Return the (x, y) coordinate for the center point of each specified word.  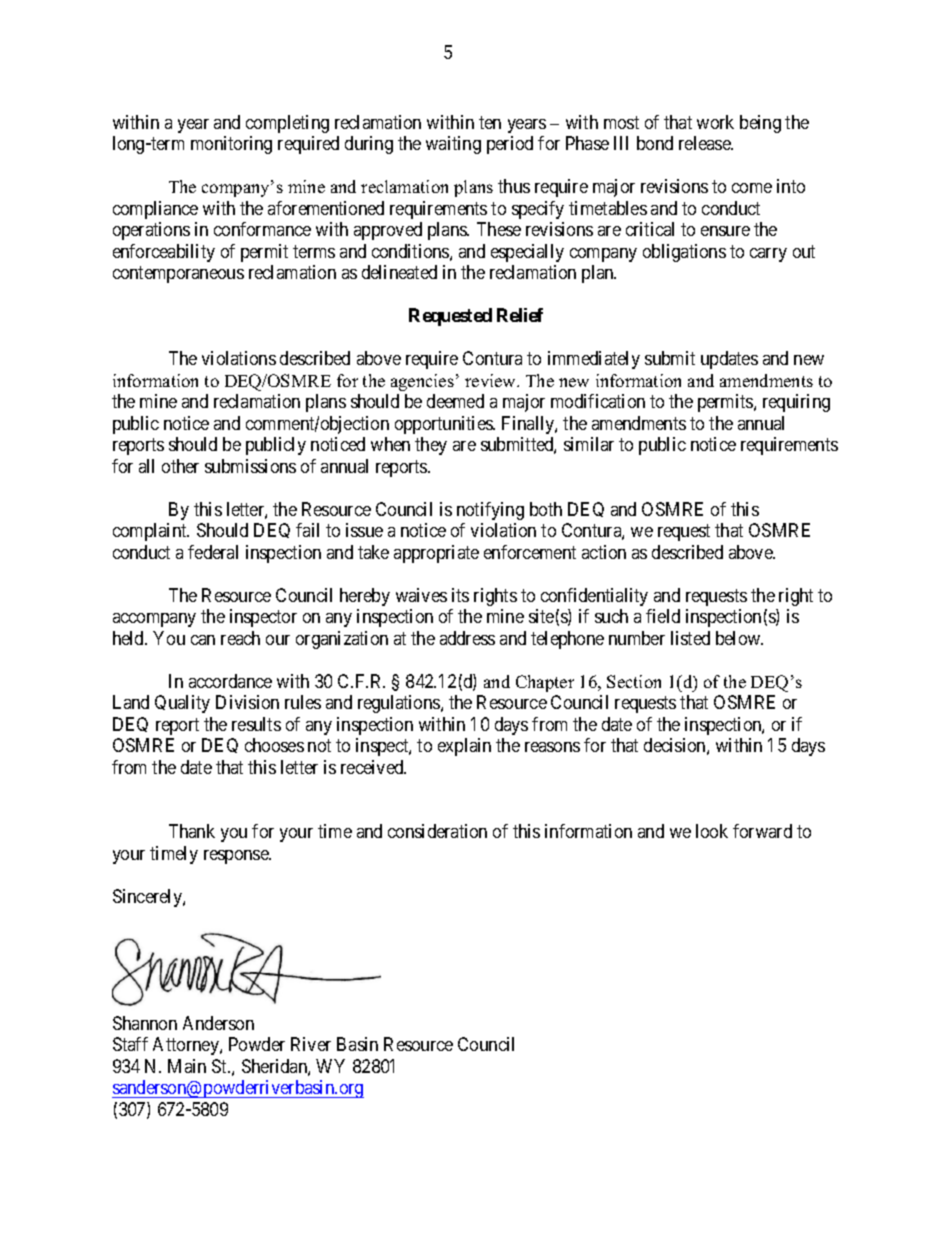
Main (187, 1066)
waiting (453, 145)
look (712, 831)
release (706, 143)
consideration (437, 831)
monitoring (231, 145)
